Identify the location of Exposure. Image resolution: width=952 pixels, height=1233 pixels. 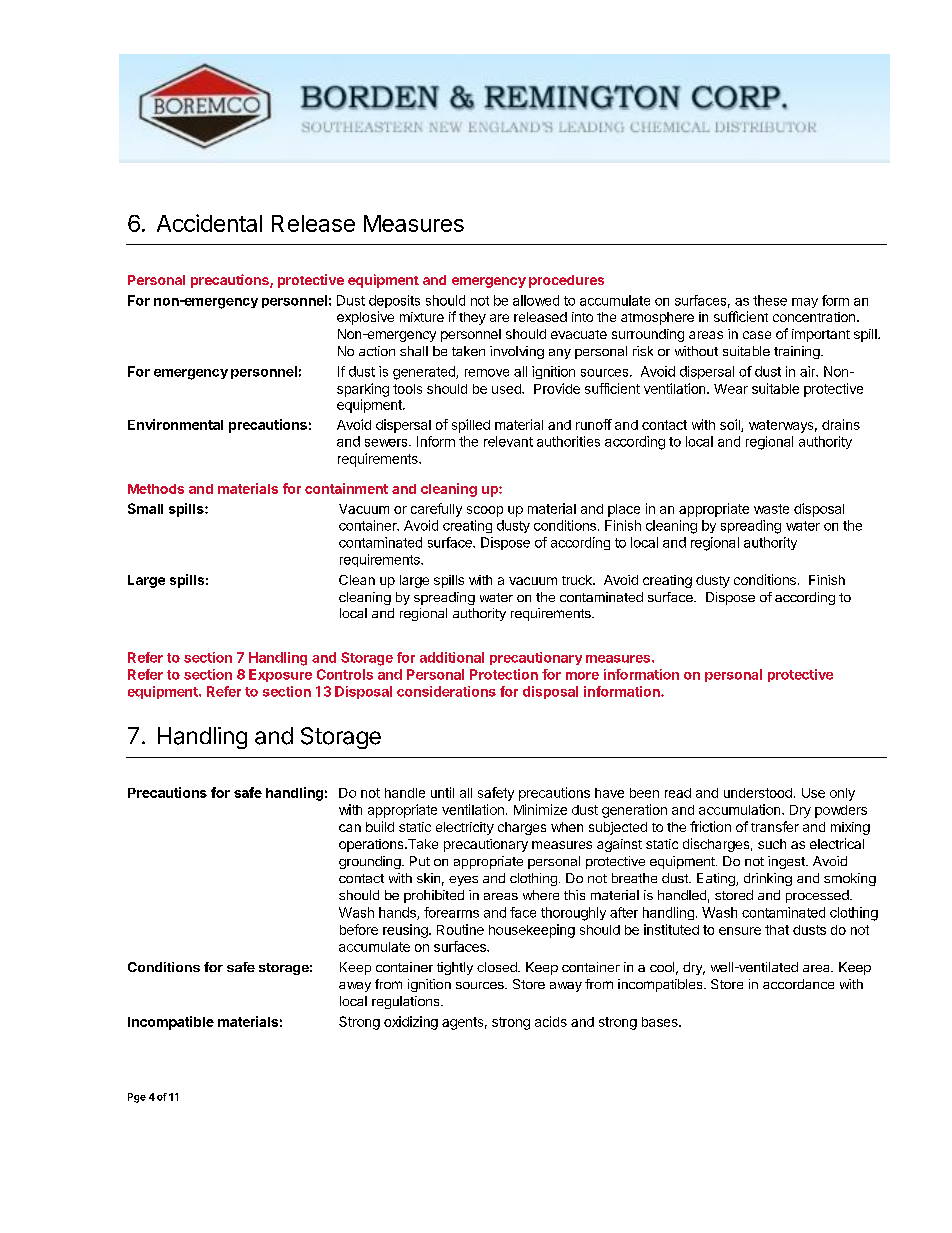
(280, 675).
